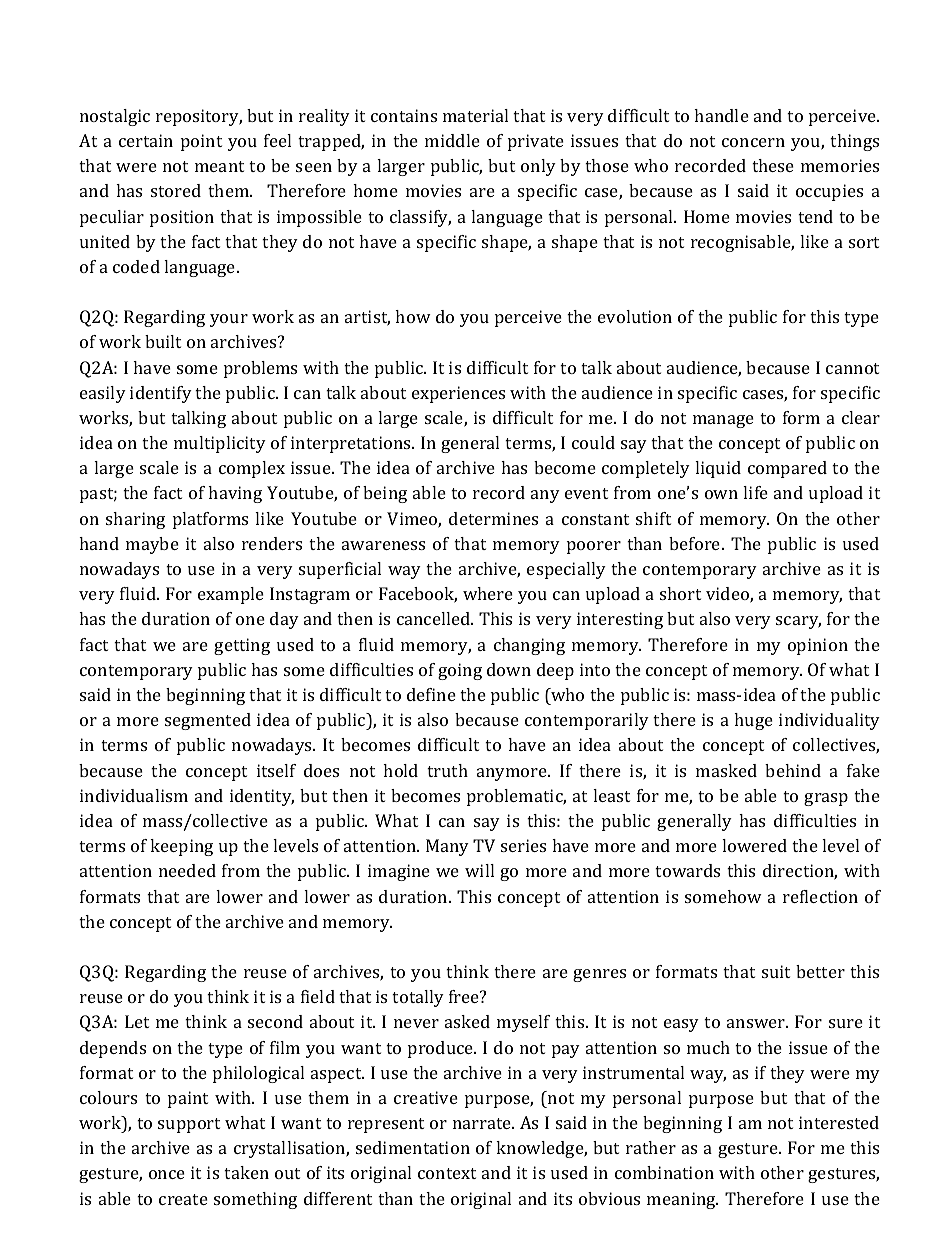 The image size is (952, 1233). I want to click on opinion, so click(818, 646).
